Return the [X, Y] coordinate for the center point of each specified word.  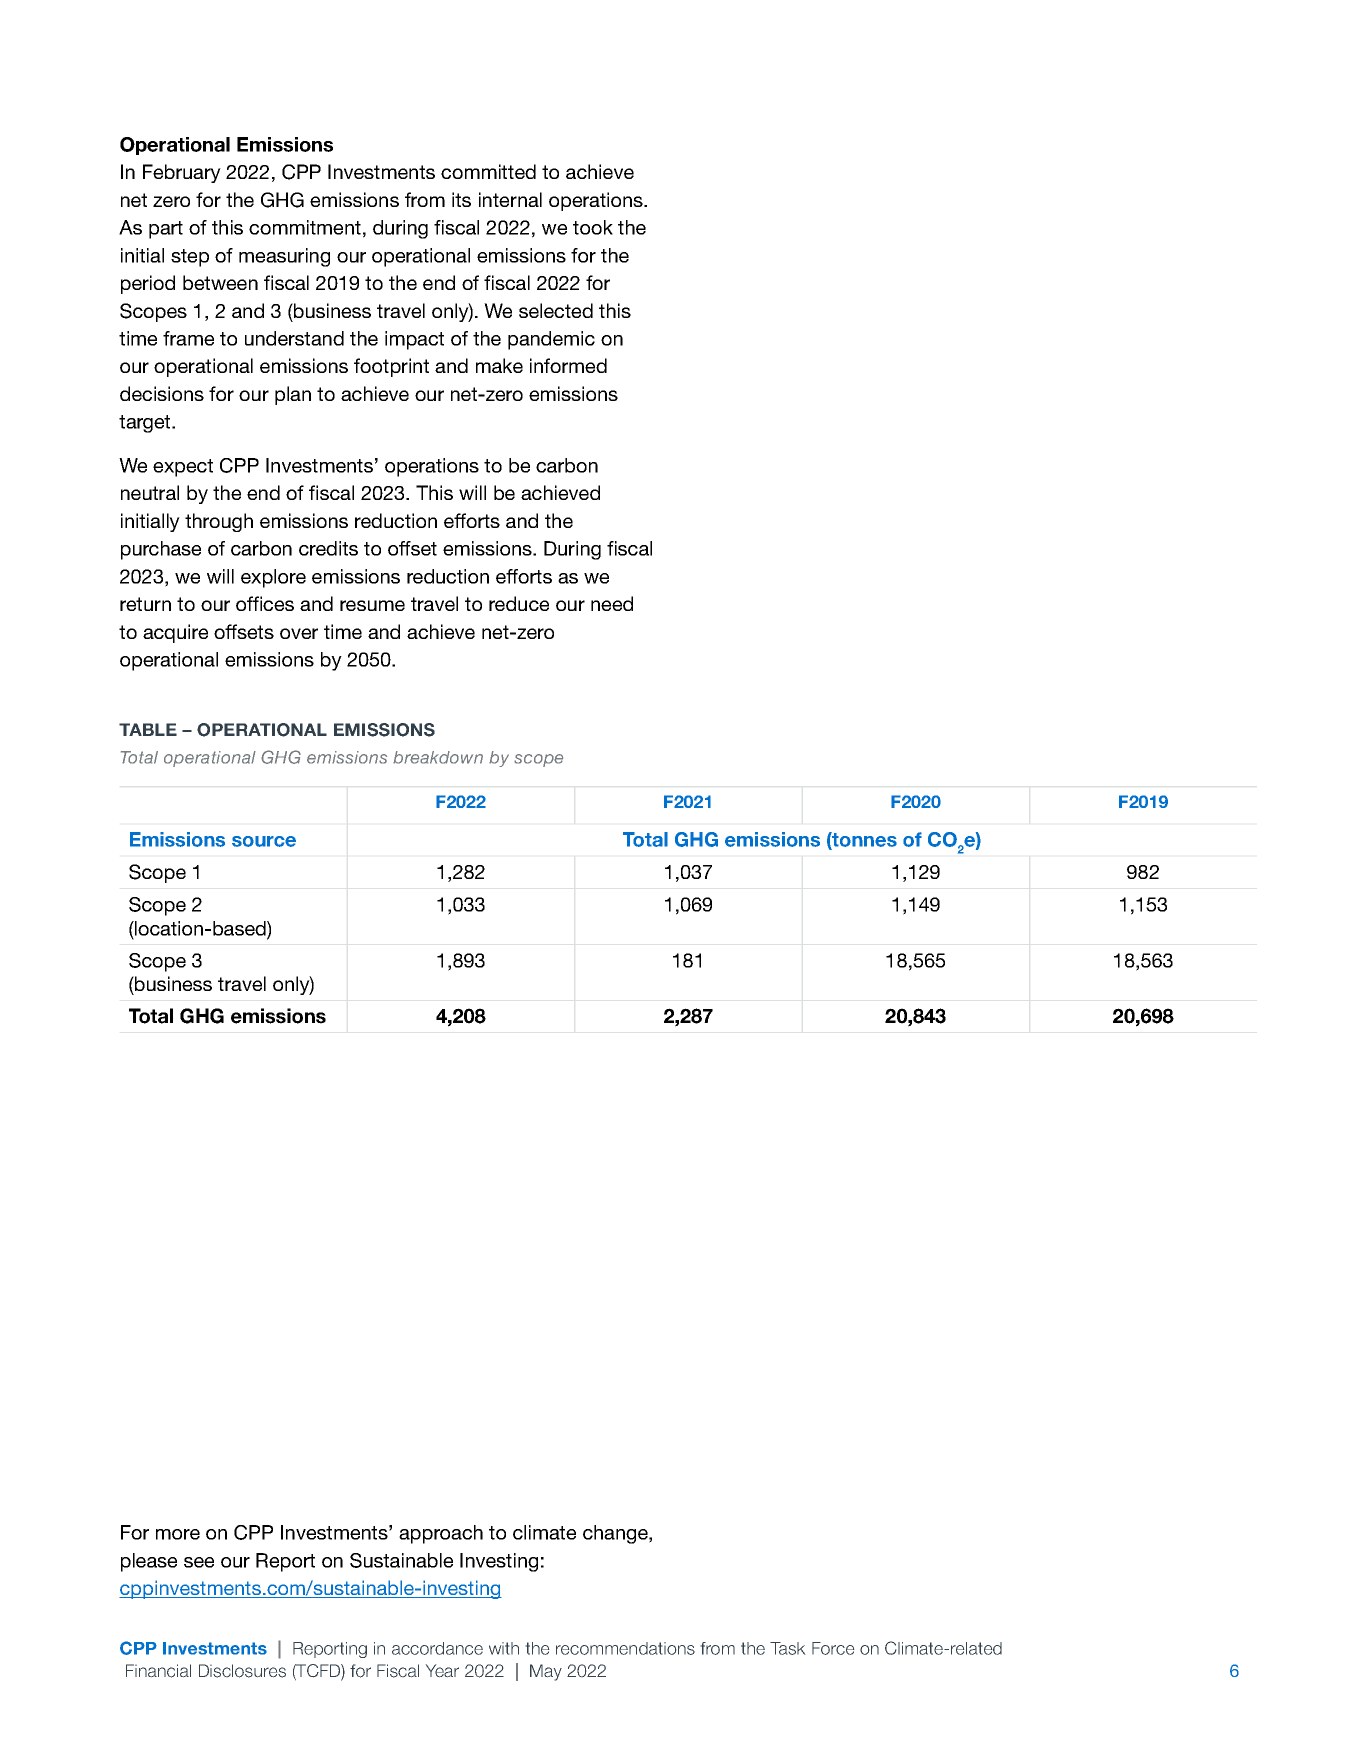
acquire [175, 633]
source [264, 841]
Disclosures [242, 1671]
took [593, 227]
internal [510, 199]
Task [788, 1648]
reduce [519, 603]
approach [441, 1534]
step [190, 258]
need [612, 603]
